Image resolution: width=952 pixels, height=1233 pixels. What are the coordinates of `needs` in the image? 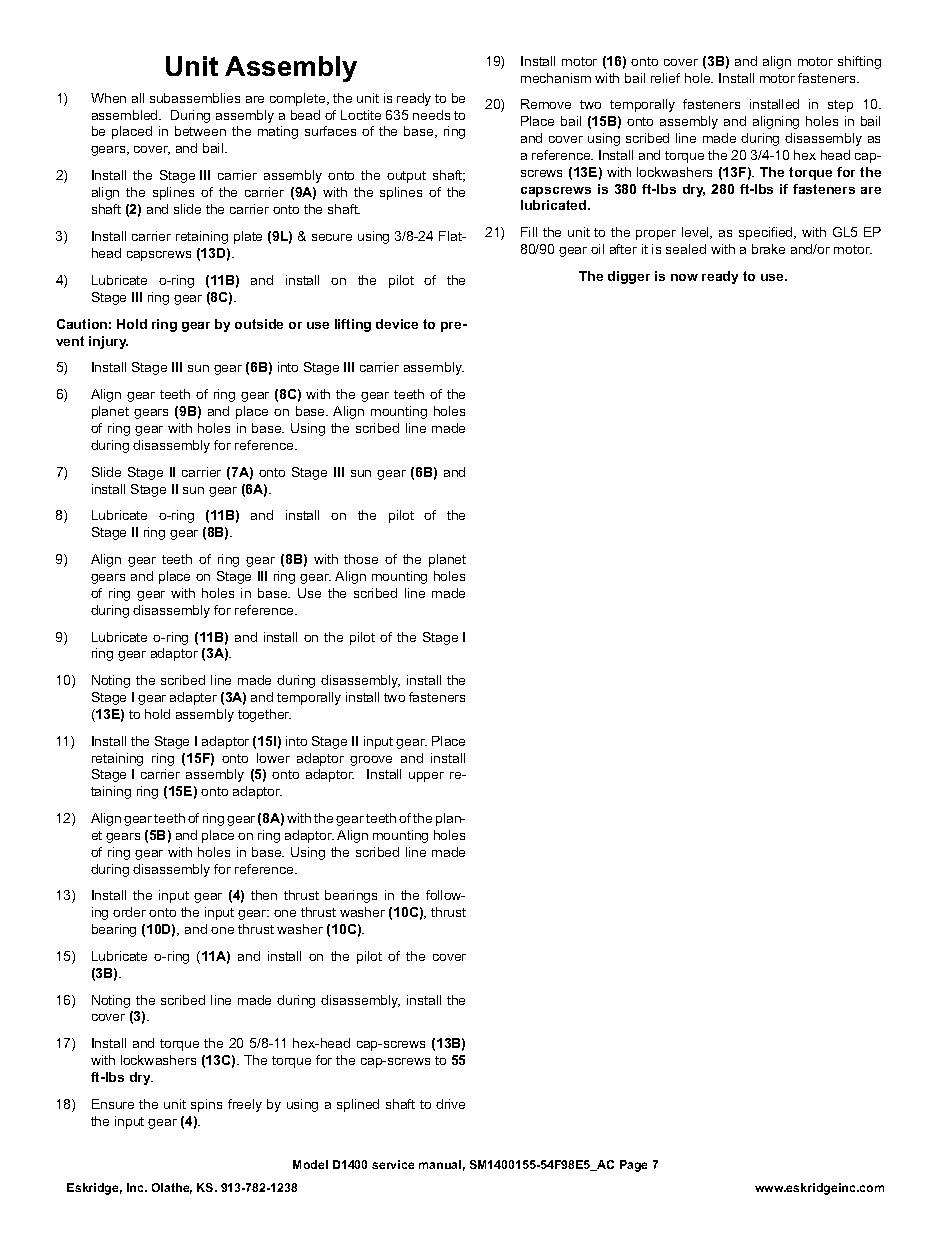 It's located at (431, 115).
